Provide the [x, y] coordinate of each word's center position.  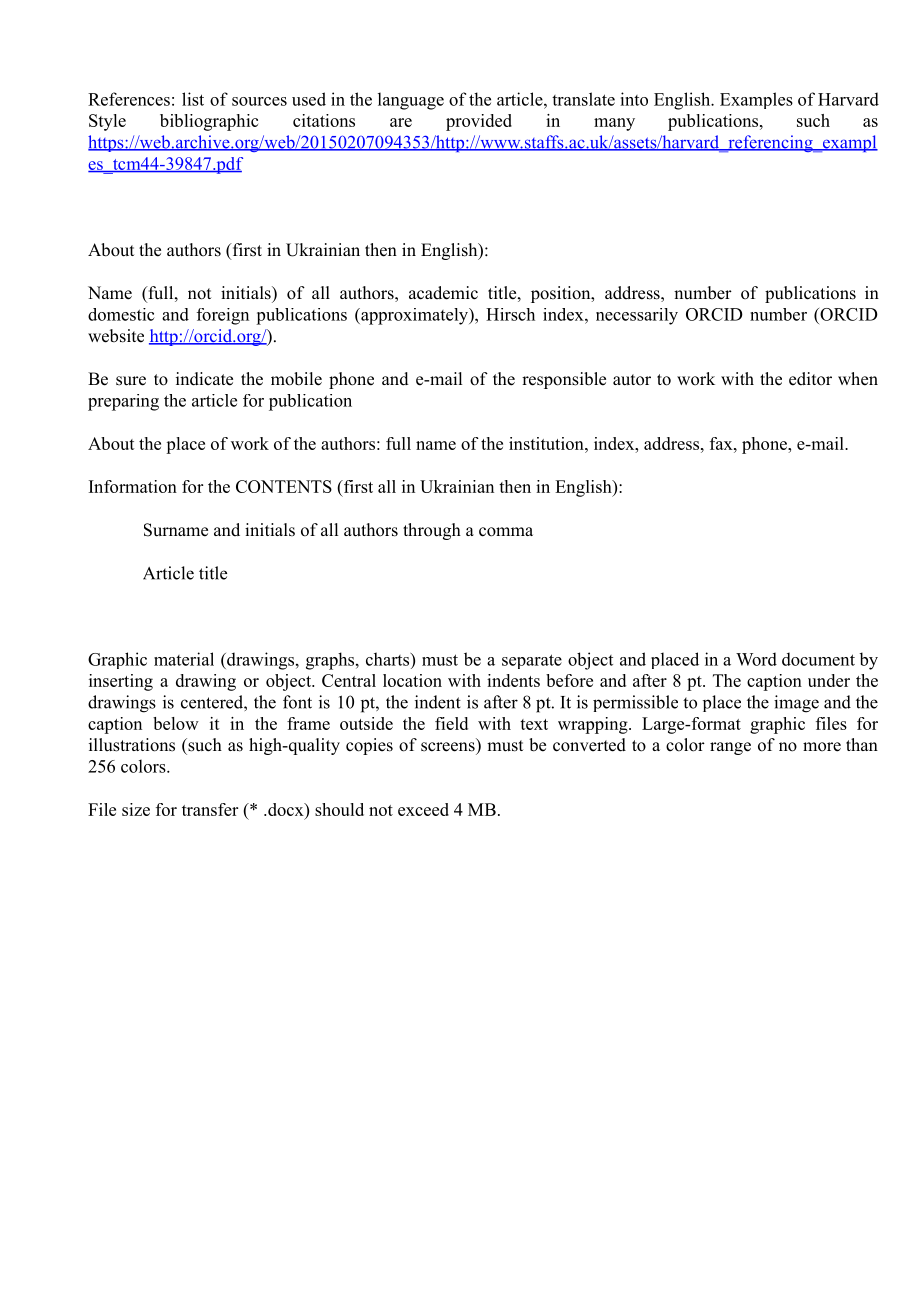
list [193, 99]
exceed [423, 809]
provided [479, 122]
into [634, 99]
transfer [210, 809]
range [730, 748]
